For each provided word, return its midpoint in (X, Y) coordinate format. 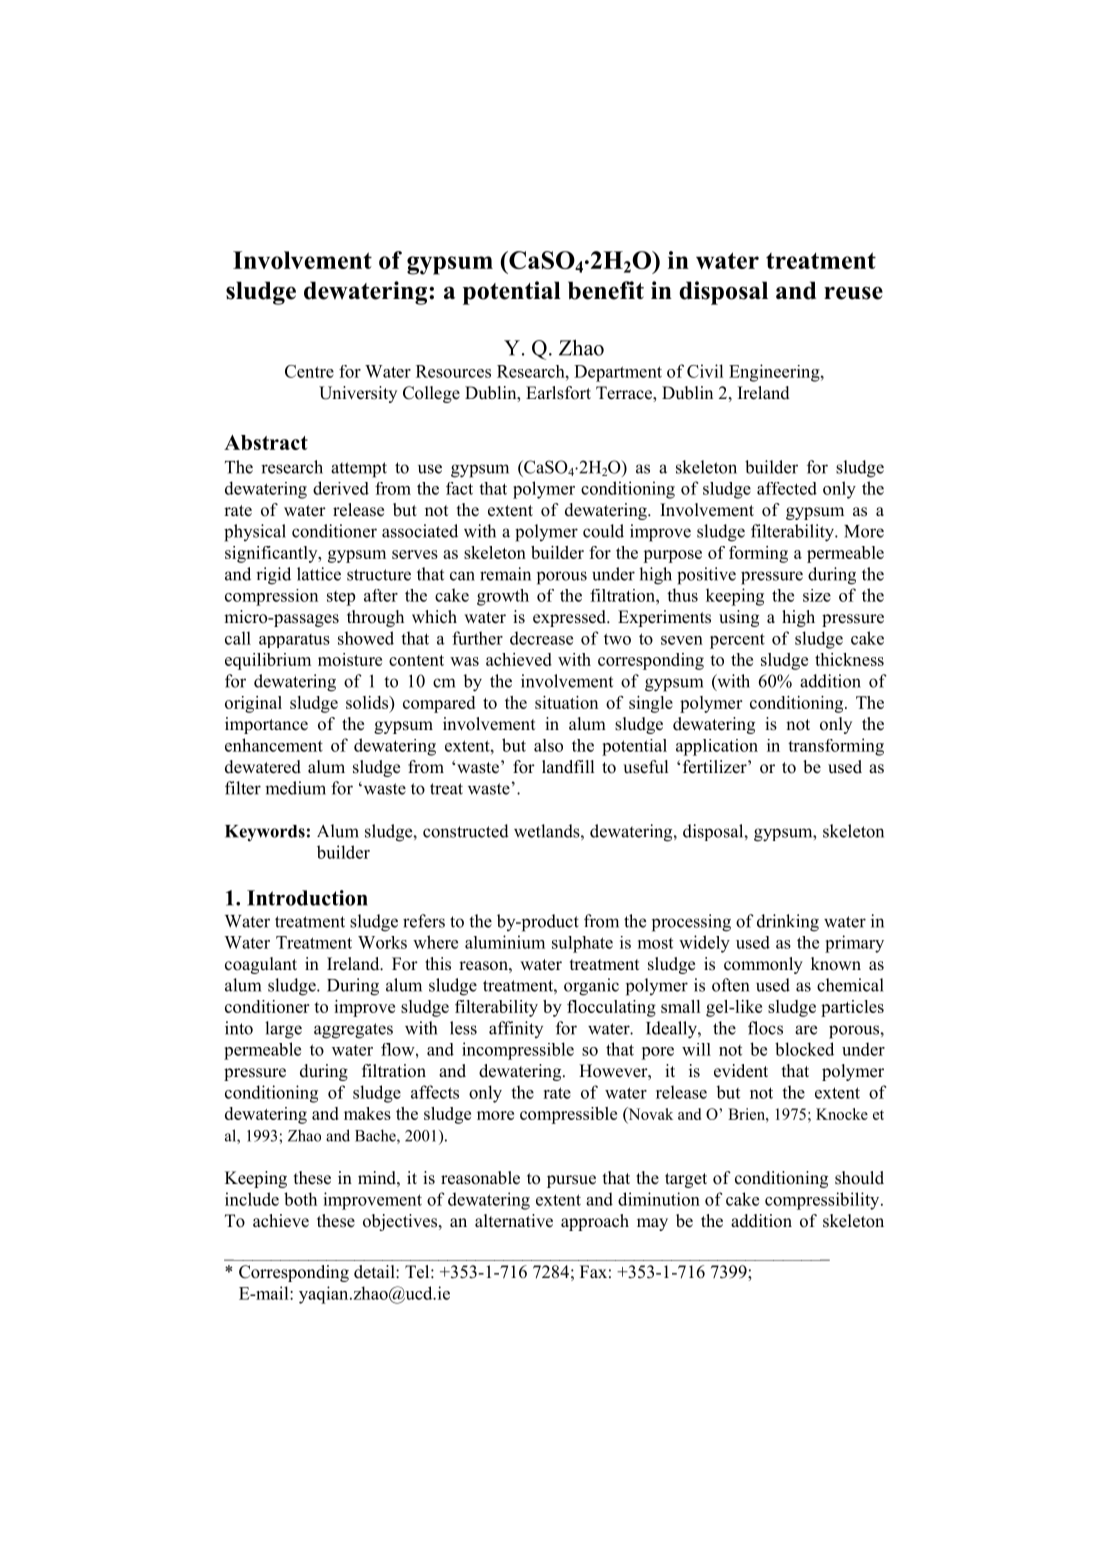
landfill (568, 766)
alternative (514, 1221)
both (300, 1199)
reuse (853, 293)
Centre (309, 371)
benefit (606, 290)
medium (295, 788)
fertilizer (716, 767)
